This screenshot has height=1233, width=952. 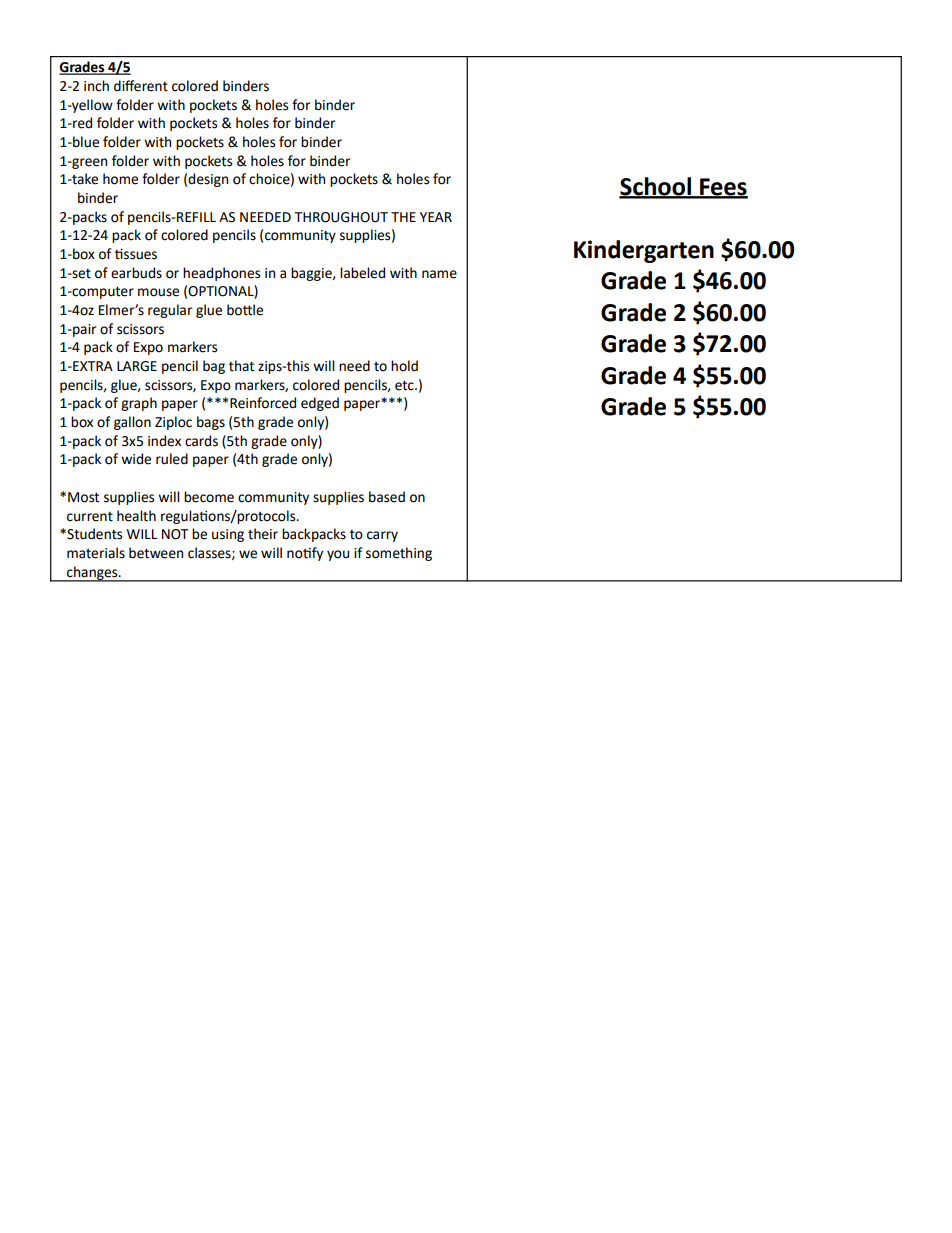 What do you see at coordinates (405, 385) in the screenshot?
I see `etc` at bounding box center [405, 385].
